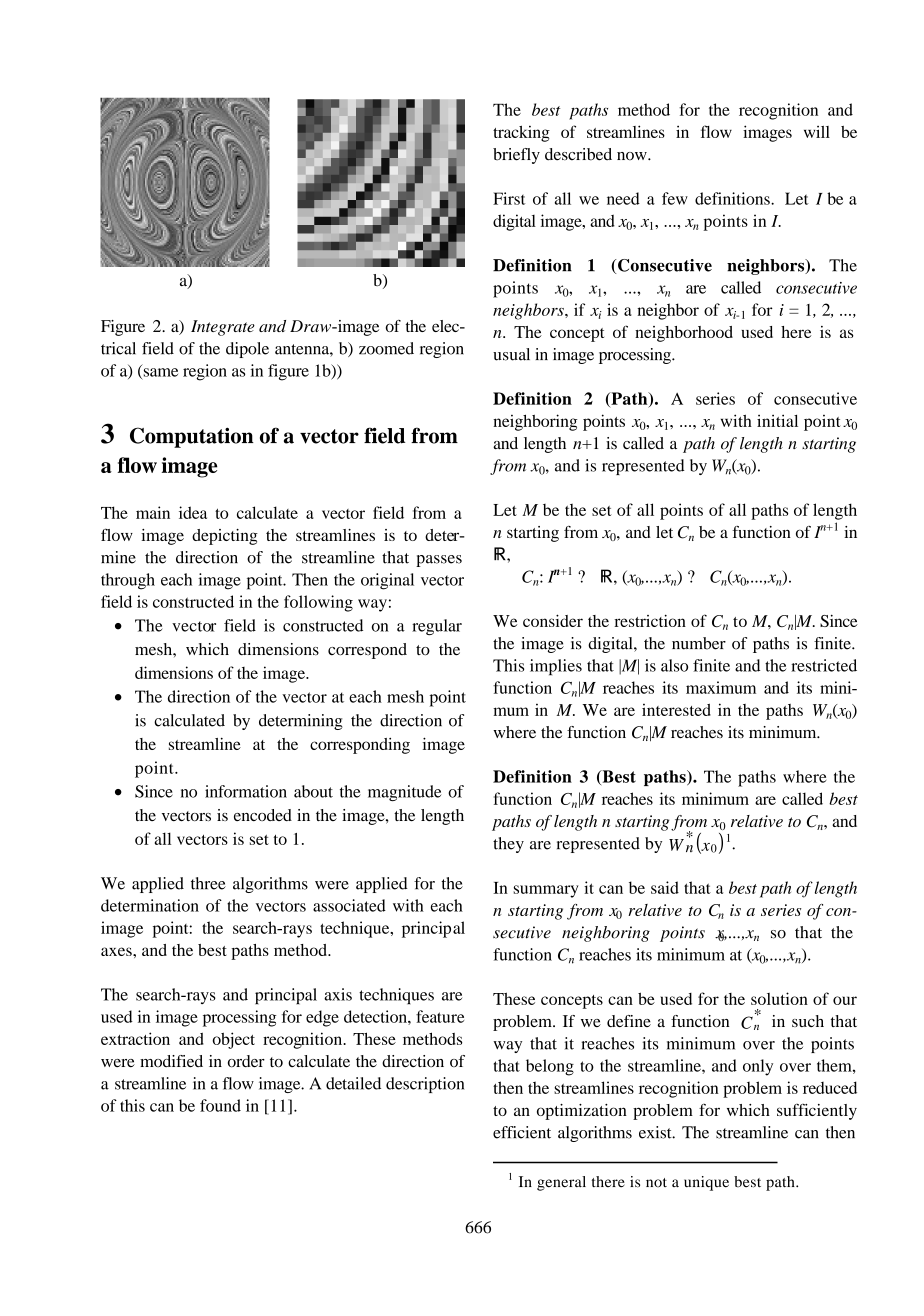 The height and width of the image is (1316, 924). Describe the element at coordinates (516, 156) in the image. I see `briefly` at that location.
